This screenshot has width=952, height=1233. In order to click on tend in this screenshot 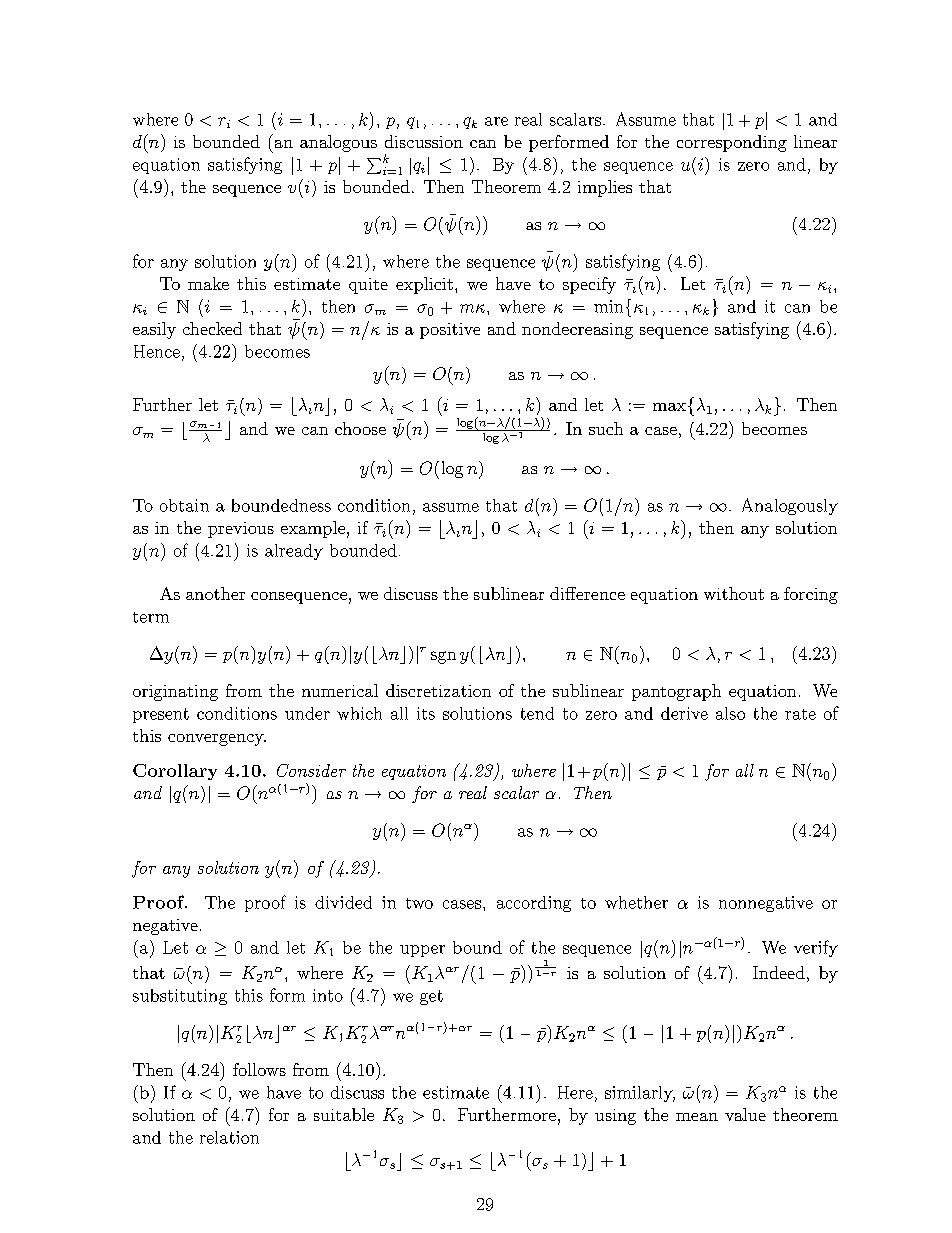, I will do `click(537, 713)`.
